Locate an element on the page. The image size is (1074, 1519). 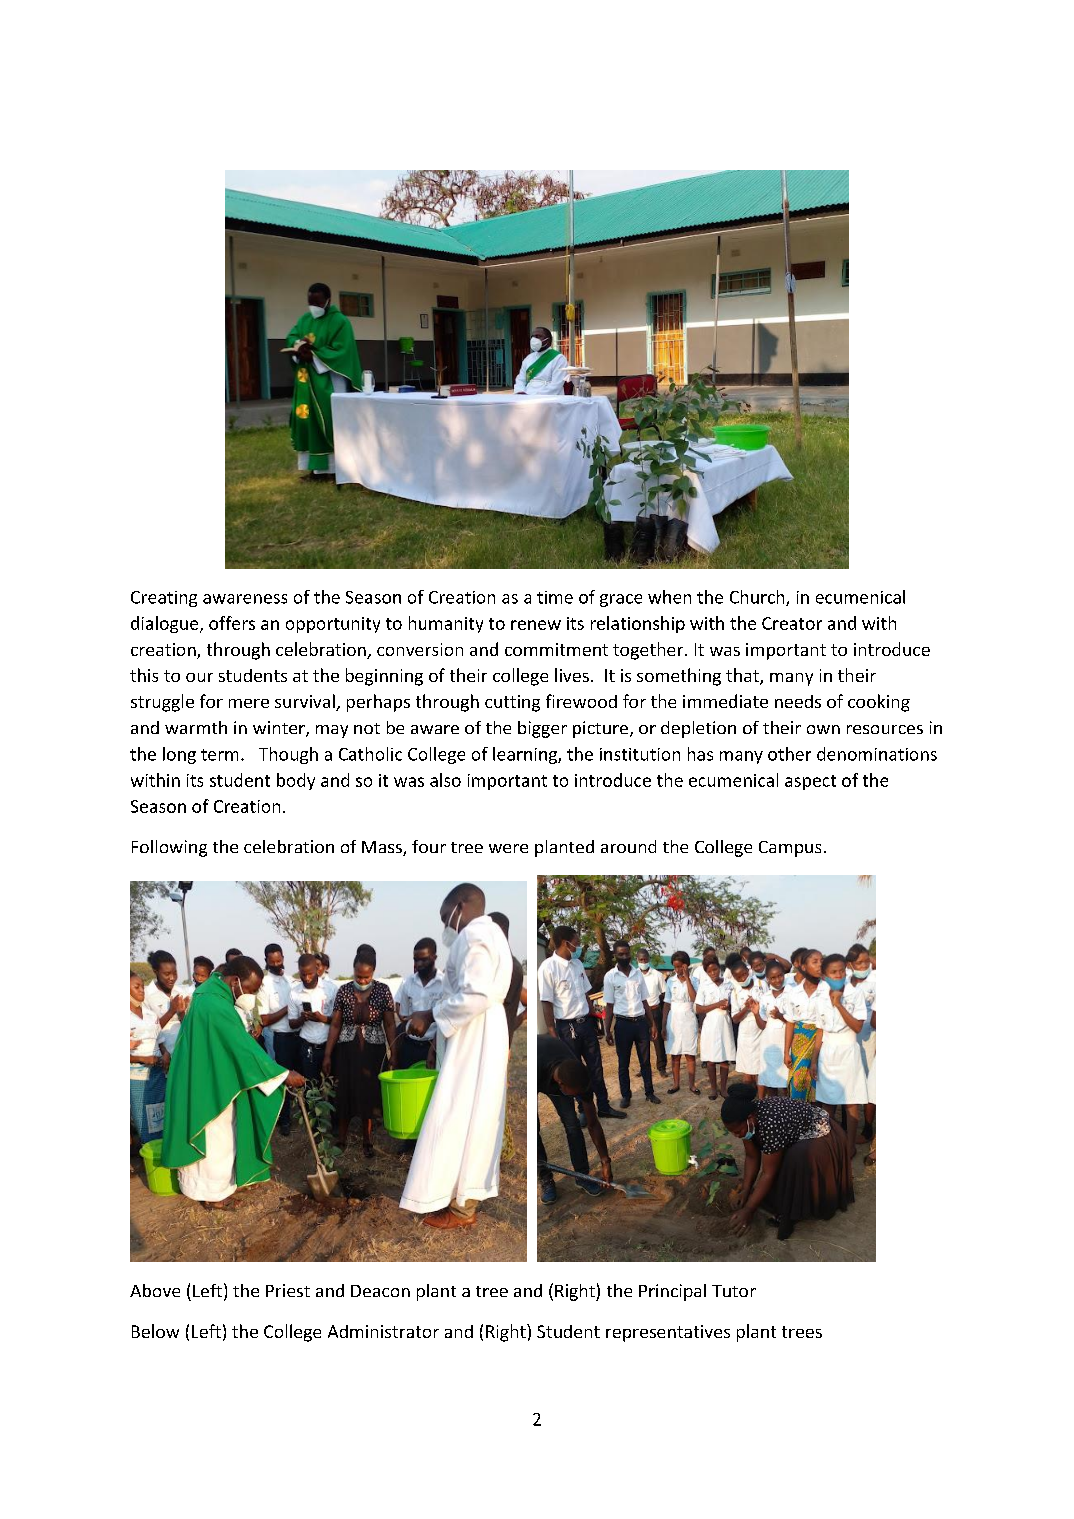
Administrator is located at coordinates (383, 1331).
